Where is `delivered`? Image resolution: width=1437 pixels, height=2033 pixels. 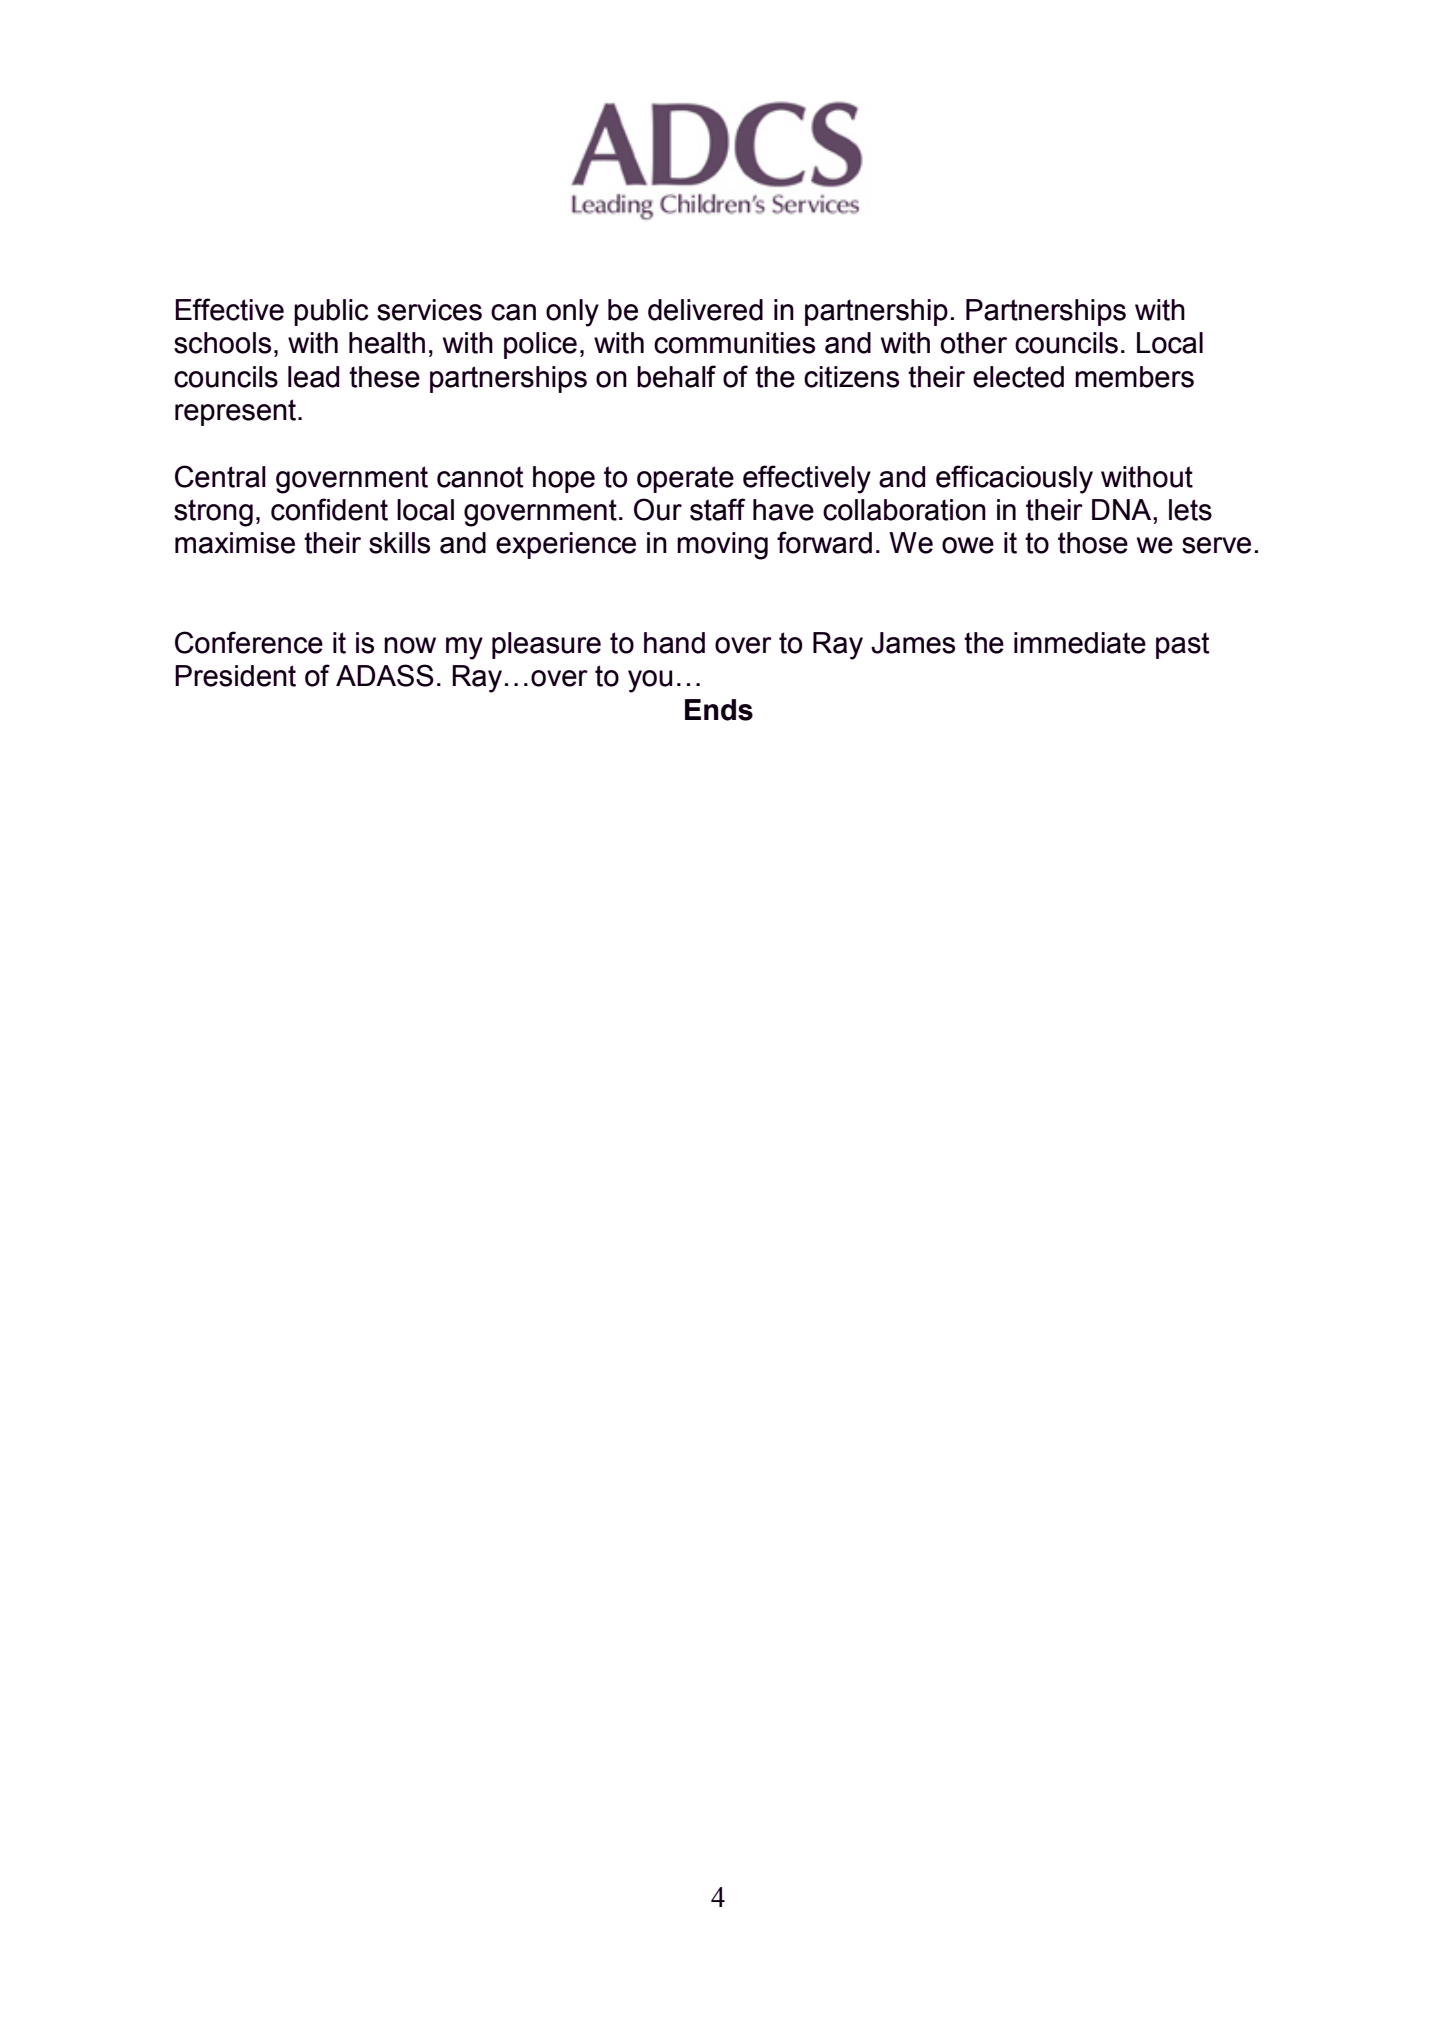
delivered is located at coordinates (705, 310).
